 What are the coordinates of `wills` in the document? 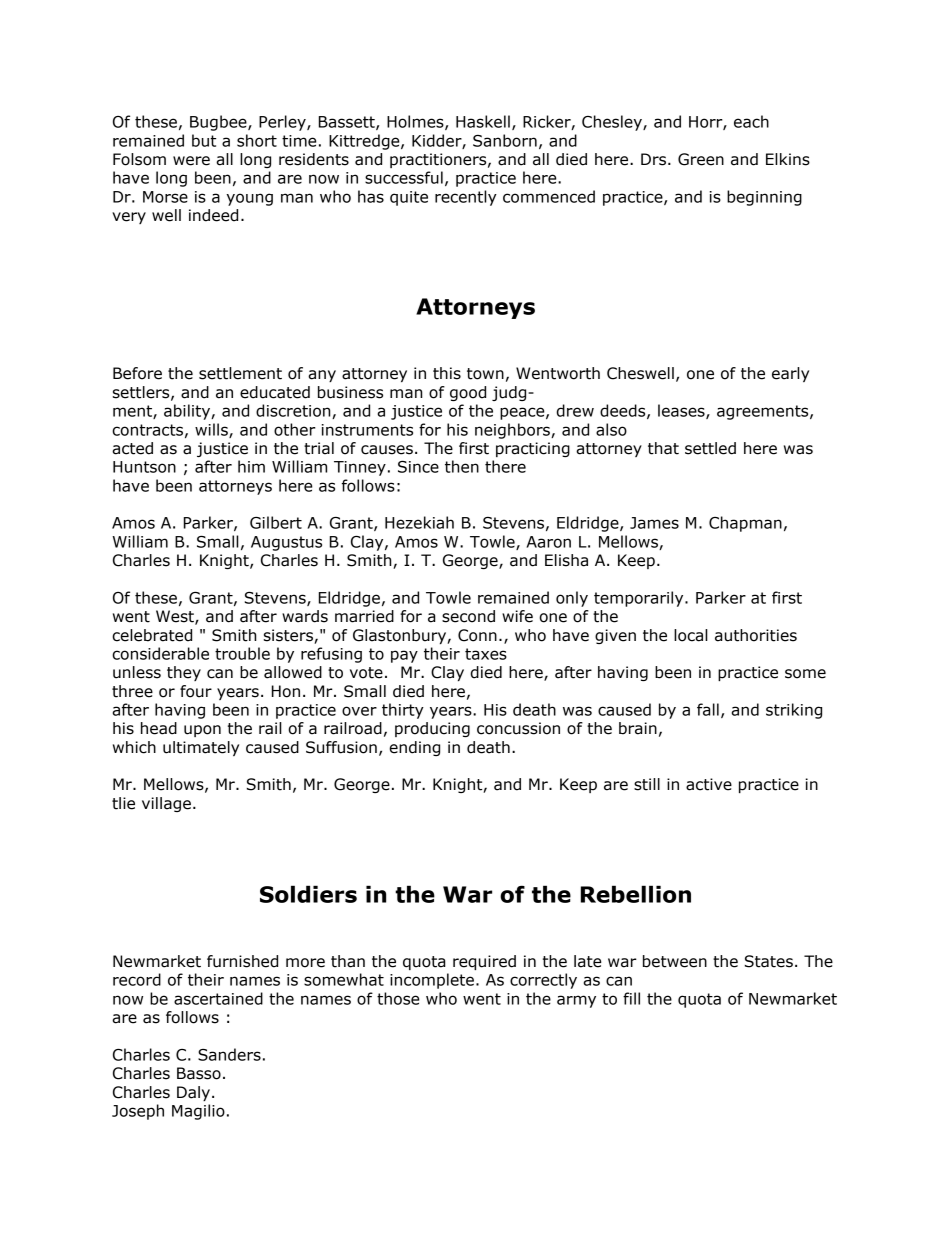 It's located at (212, 430).
